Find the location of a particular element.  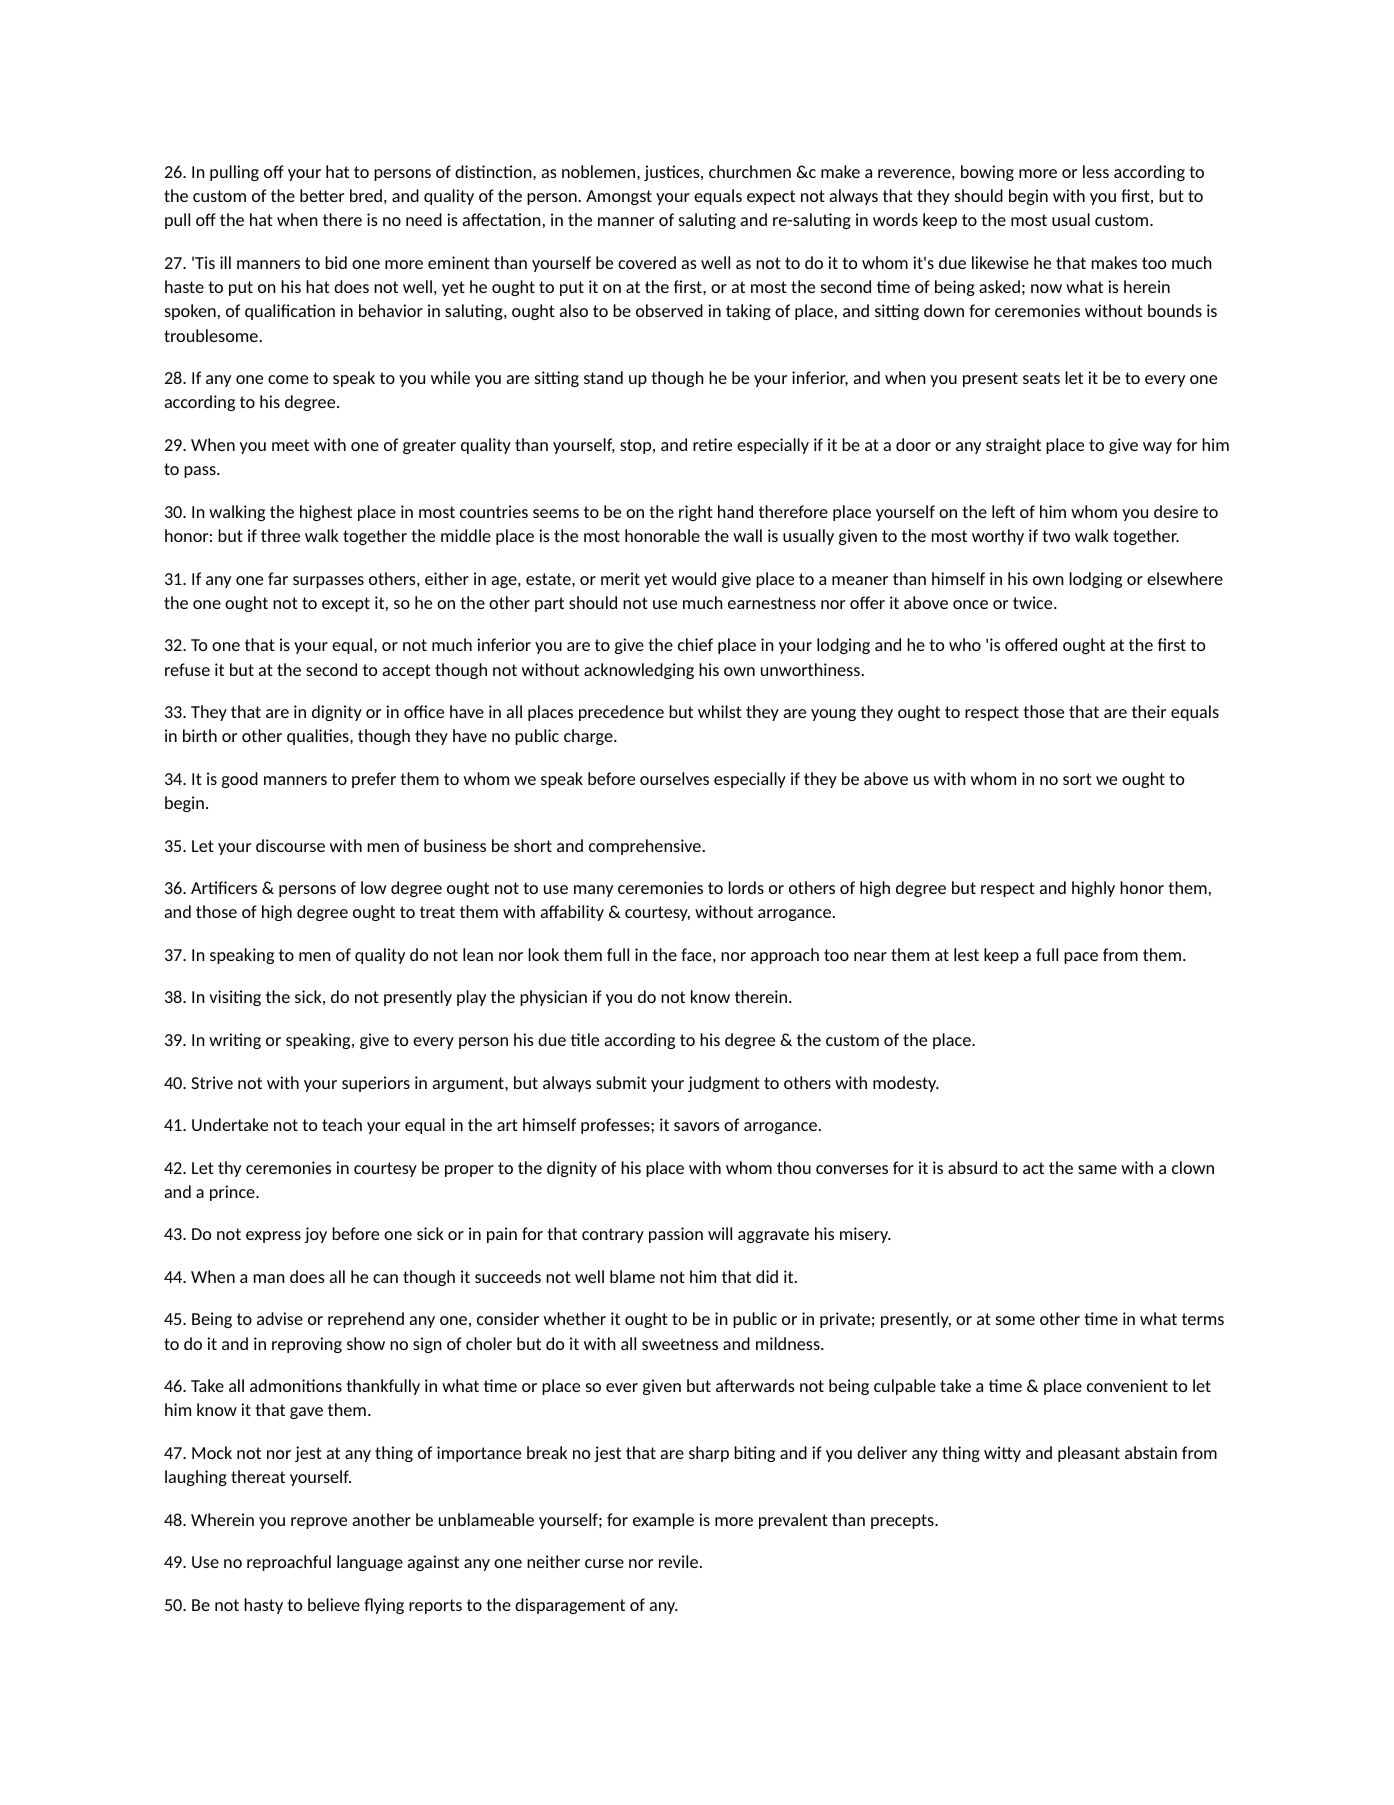

pace is located at coordinates (1081, 958).
